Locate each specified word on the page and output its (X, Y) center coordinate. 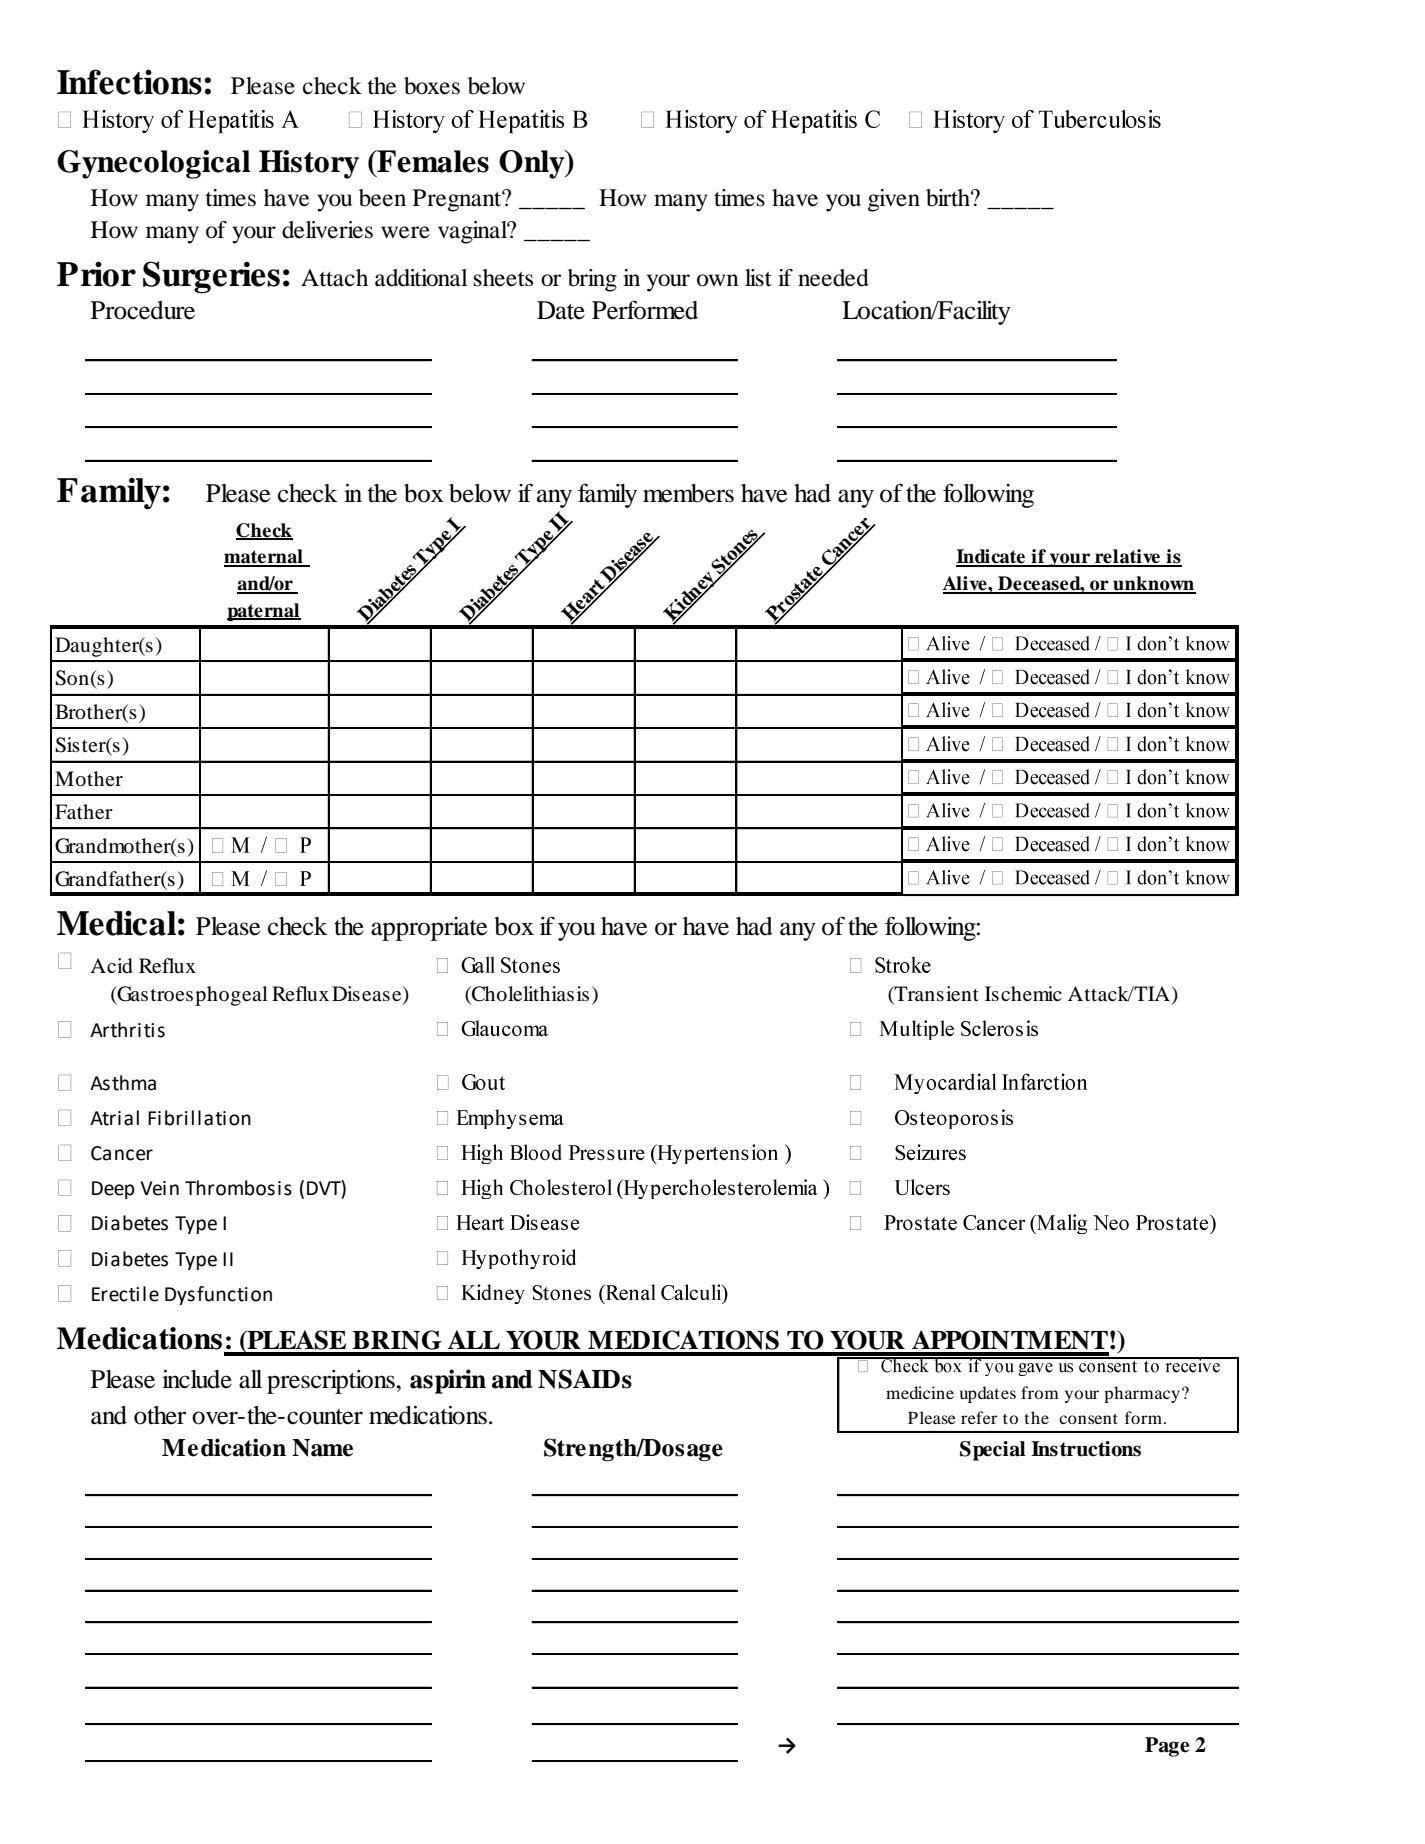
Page (1167, 1747)
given (894, 200)
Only (533, 164)
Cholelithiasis (529, 995)
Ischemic (1023, 994)
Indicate (991, 557)
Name (322, 1448)
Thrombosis (238, 1188)
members (688, 493)
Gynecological (154, 164)
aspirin (448, 1381)
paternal (264, 612)
